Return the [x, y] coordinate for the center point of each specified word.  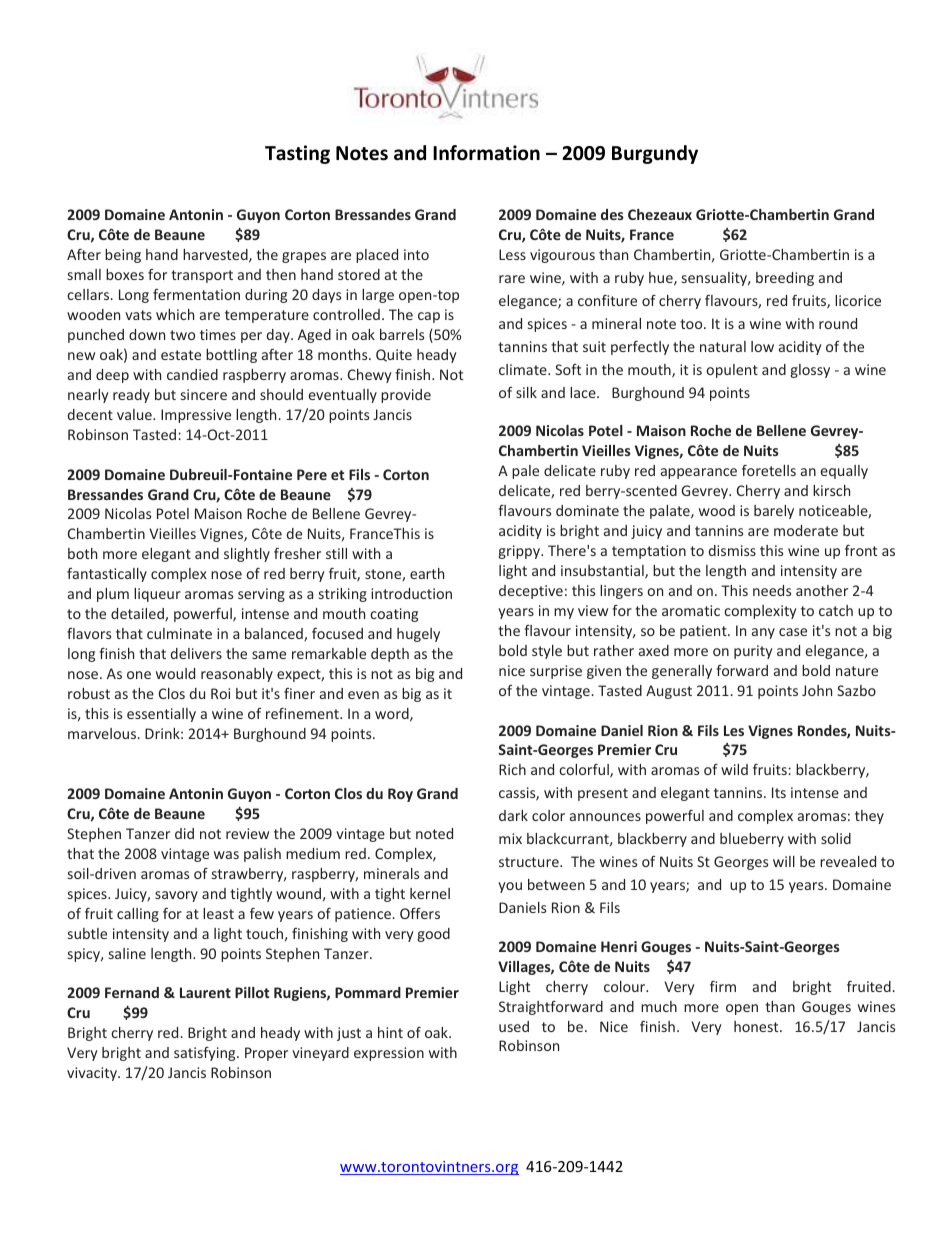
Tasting [297, 154]
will [784, 861]
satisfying [206, 1054]
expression [389, 1054]
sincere [204, 394]
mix [510, 838]
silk [526, 392]
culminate [179, 633]
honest [757, 1026]
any [763, 633]
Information [486, 153]
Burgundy [655, 154]
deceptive [531, 592]
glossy [810, 371]
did [184, 833]
